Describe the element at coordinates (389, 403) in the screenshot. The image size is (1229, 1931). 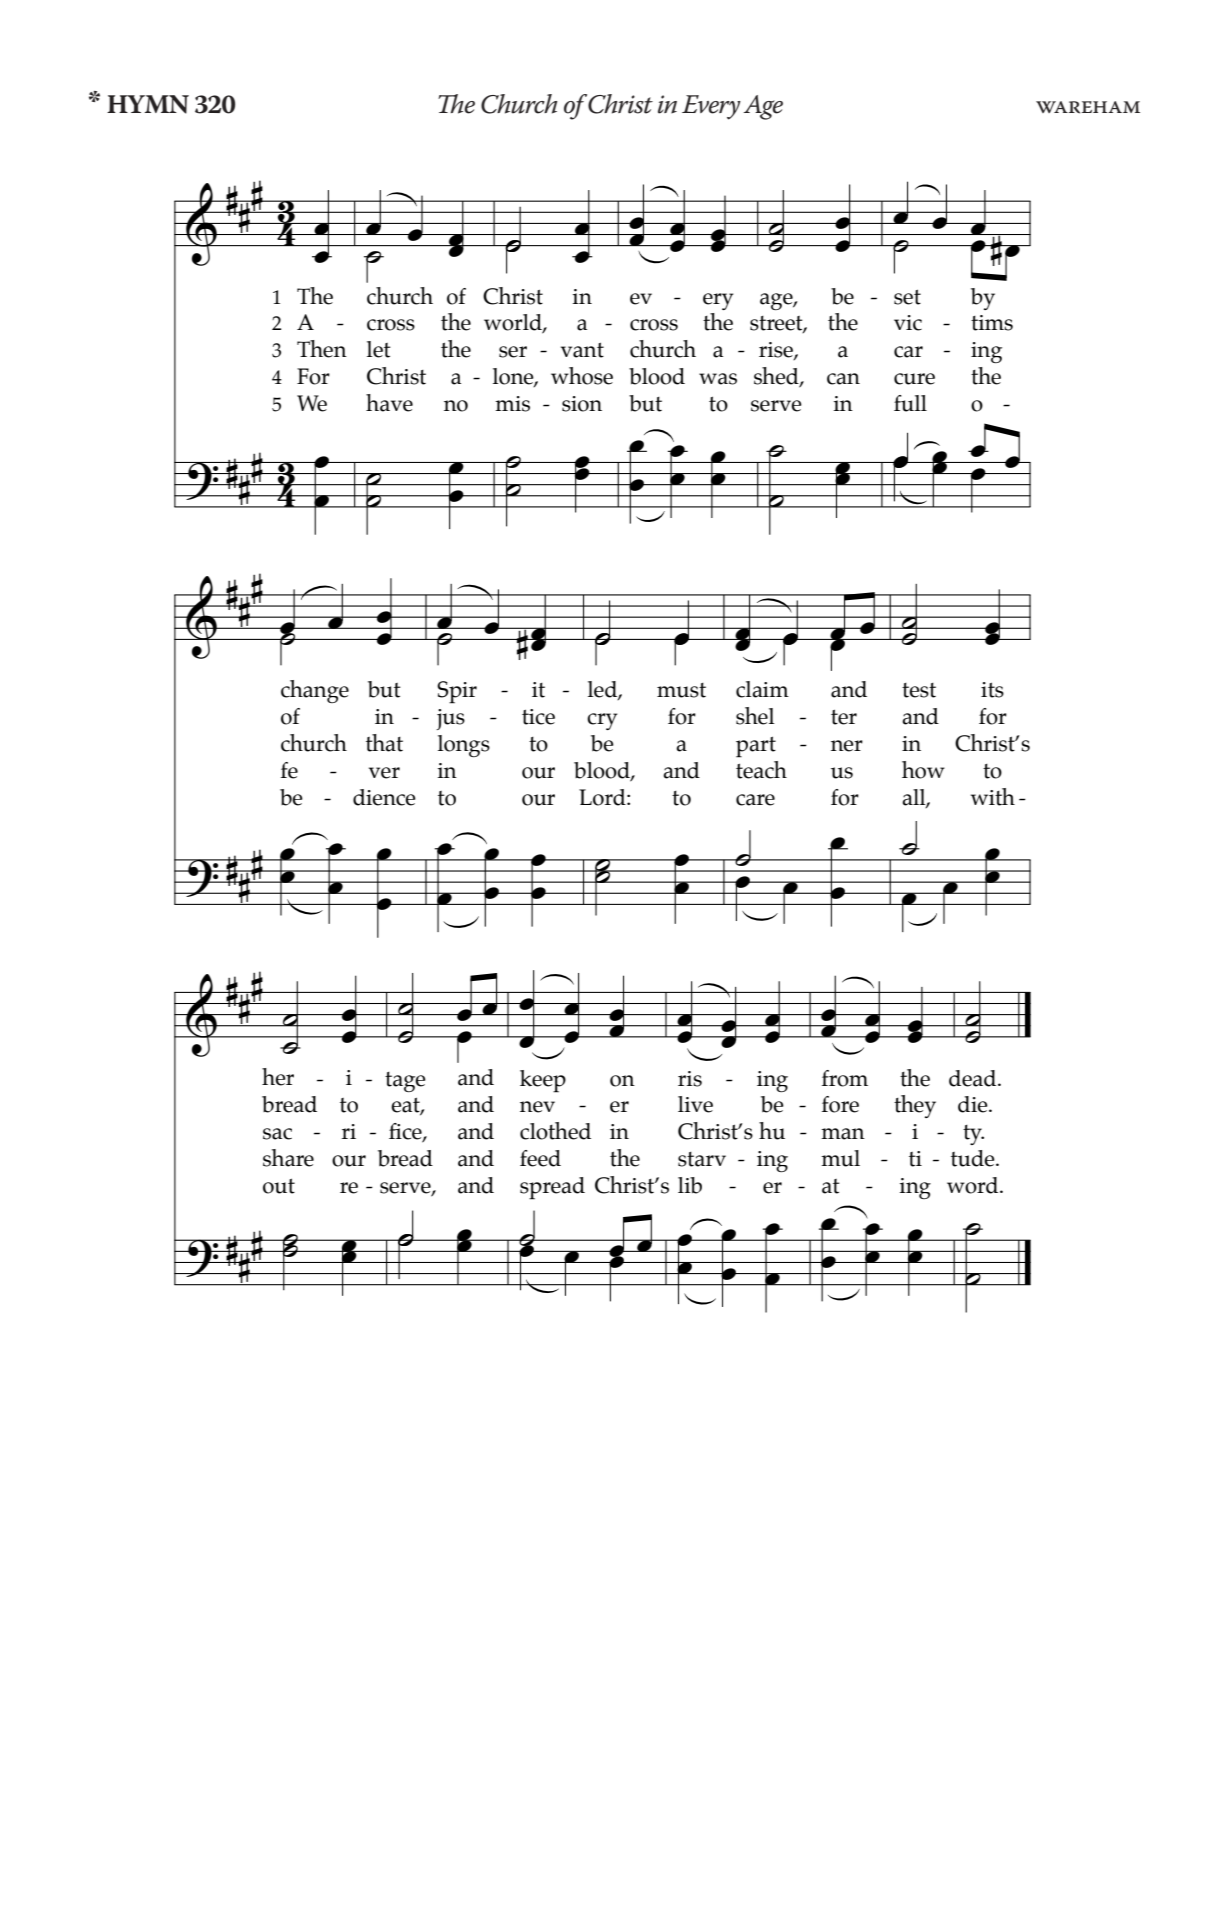
I see `have` at that location.
